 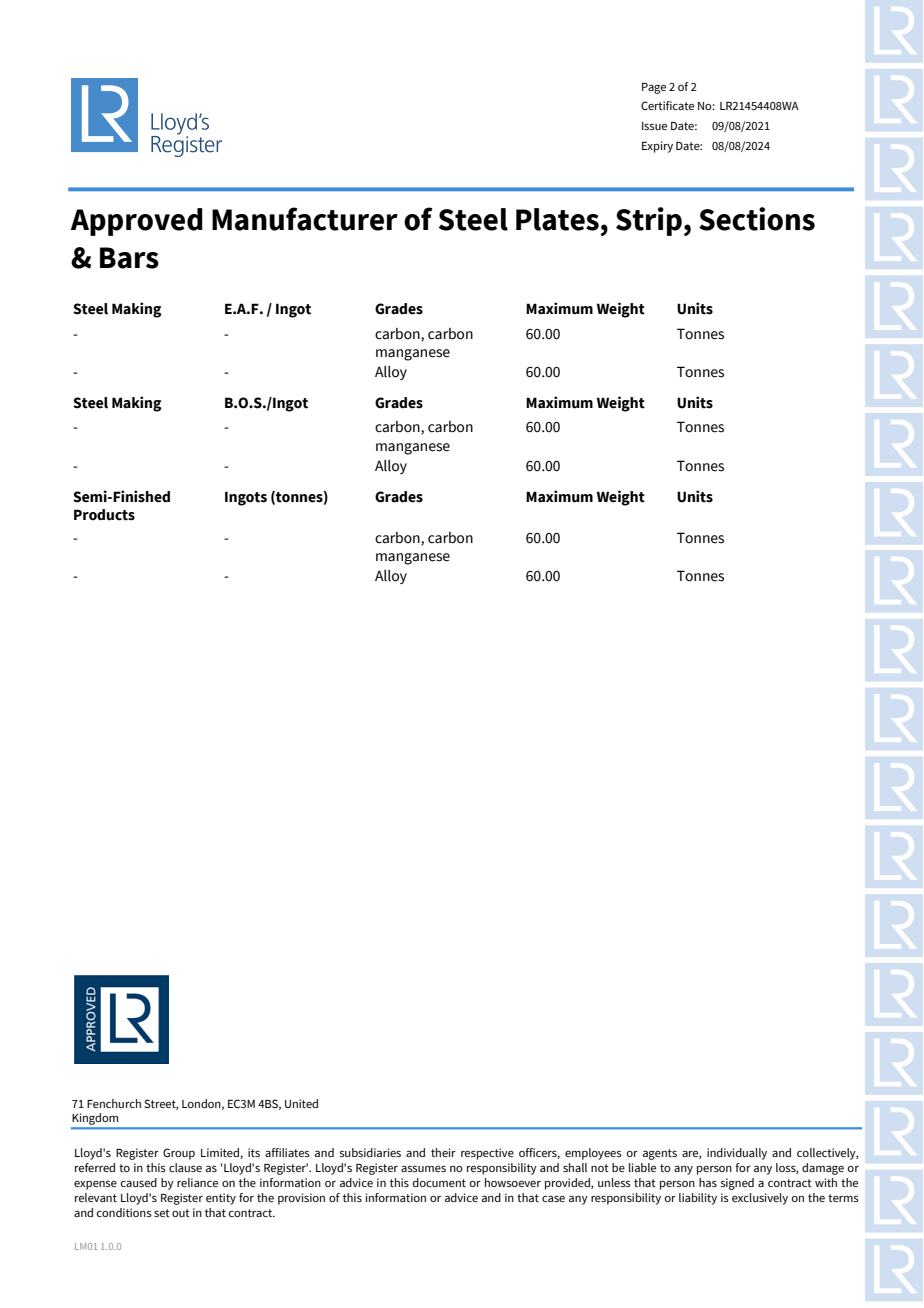 I want to click on their, so click(x=443, y=1152).
